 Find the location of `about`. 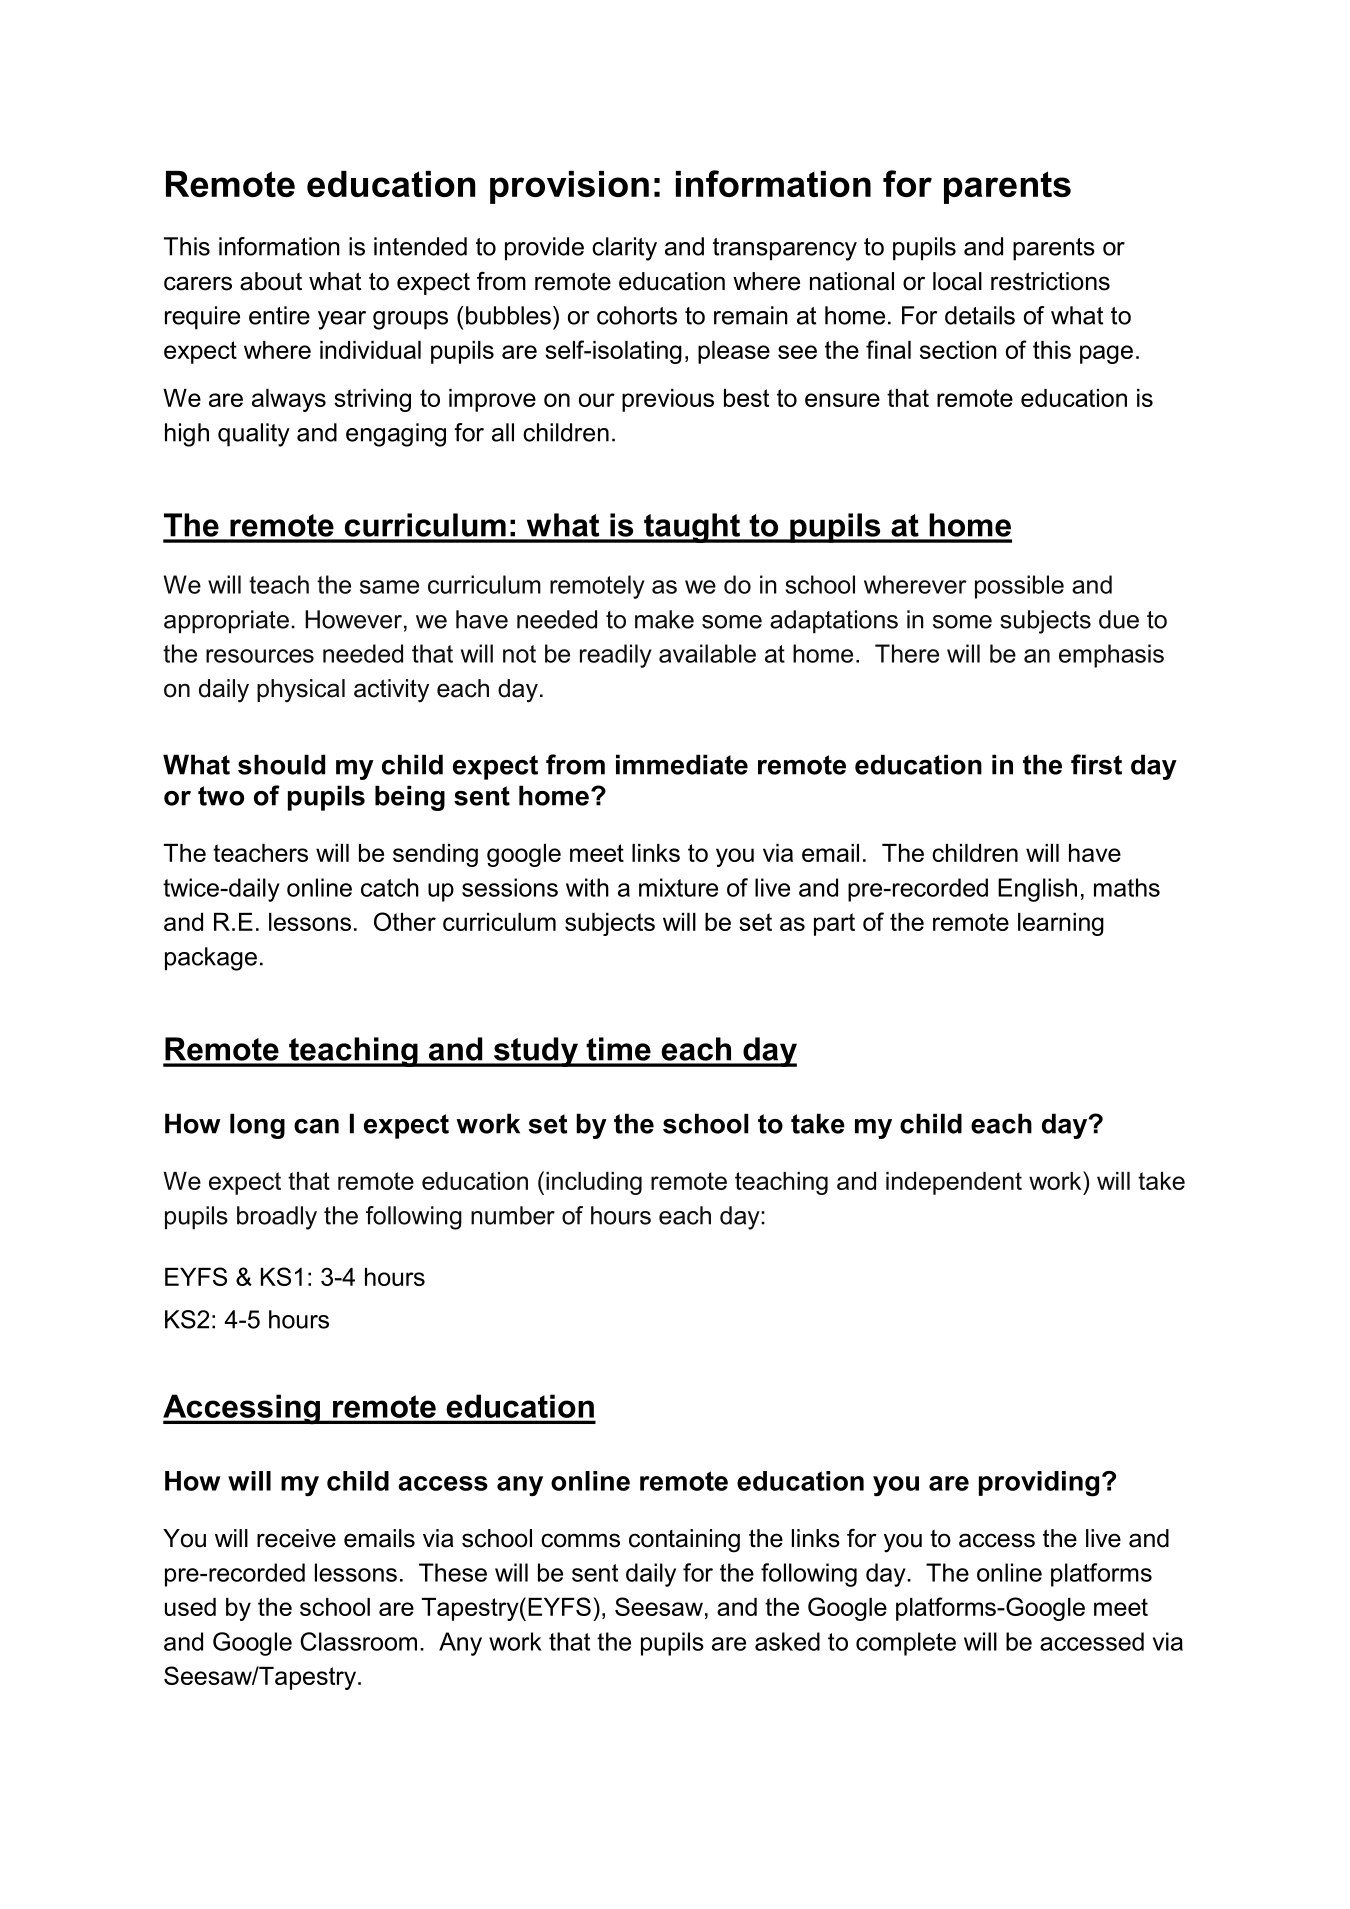

about is located at coordinates (271, 281).
